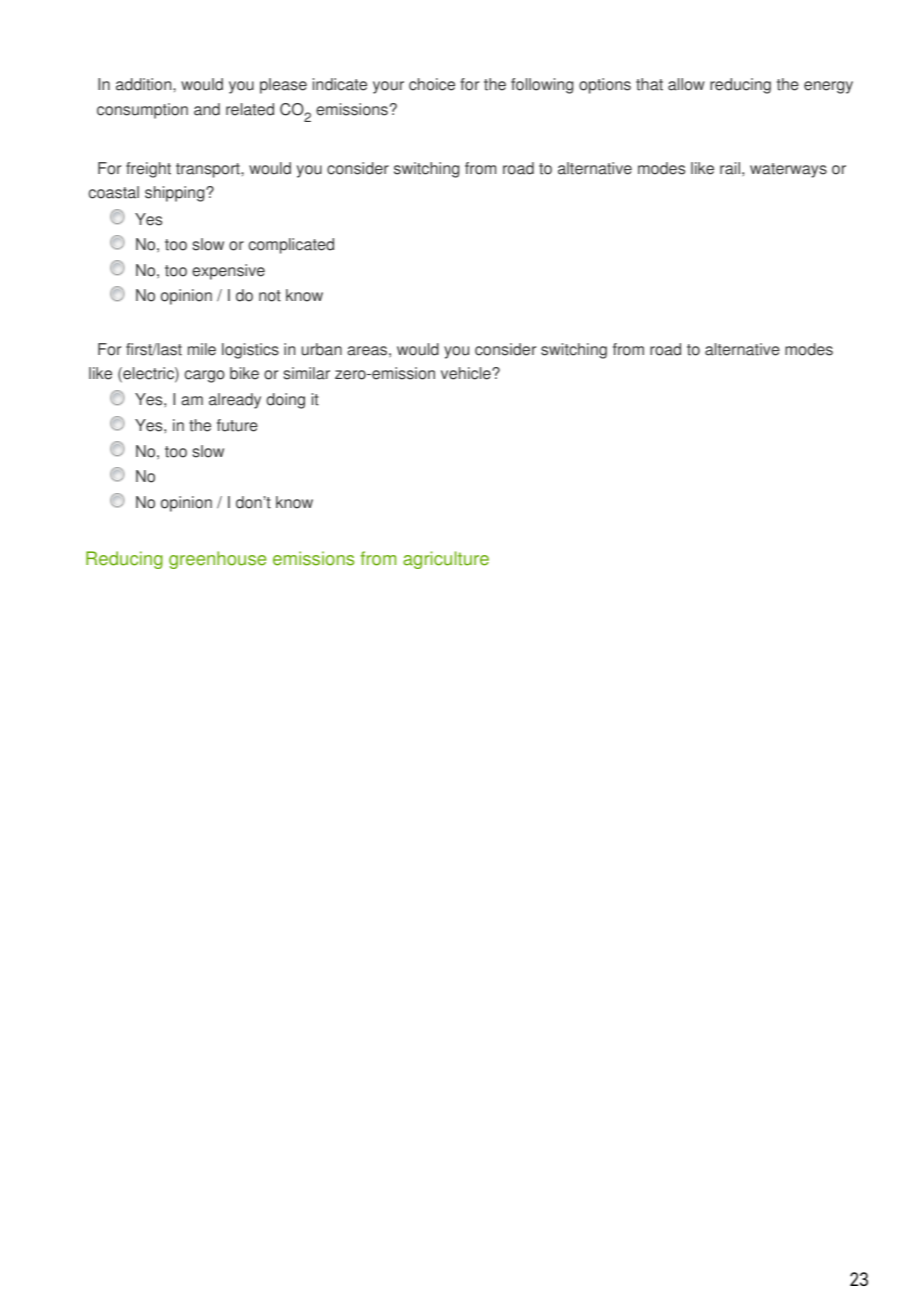  Describe the element at coordinates (788, 170) in the page. I see `waterways` at that location.
